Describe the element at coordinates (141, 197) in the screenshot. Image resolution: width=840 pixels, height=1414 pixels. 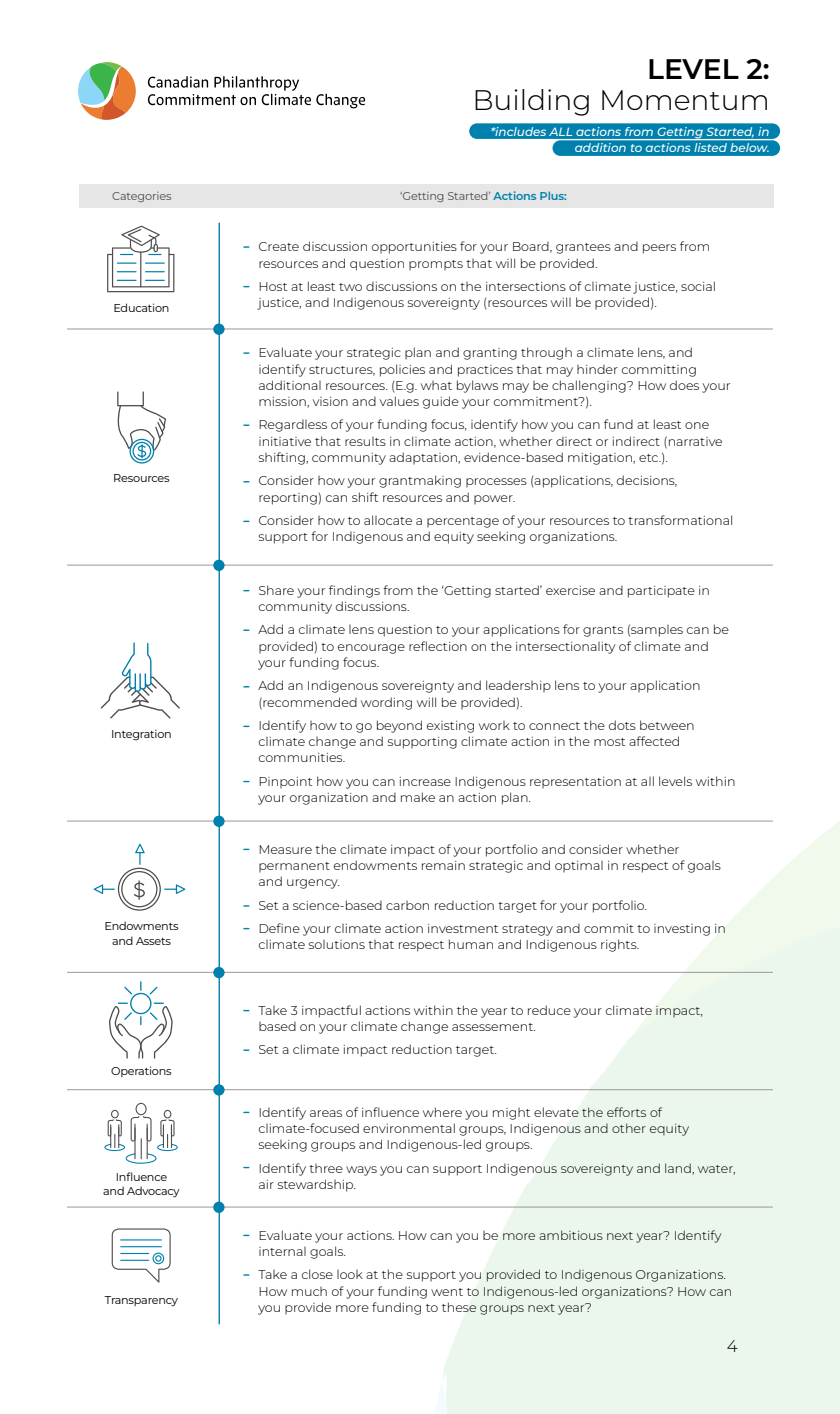
I see `Categories` at that location.
